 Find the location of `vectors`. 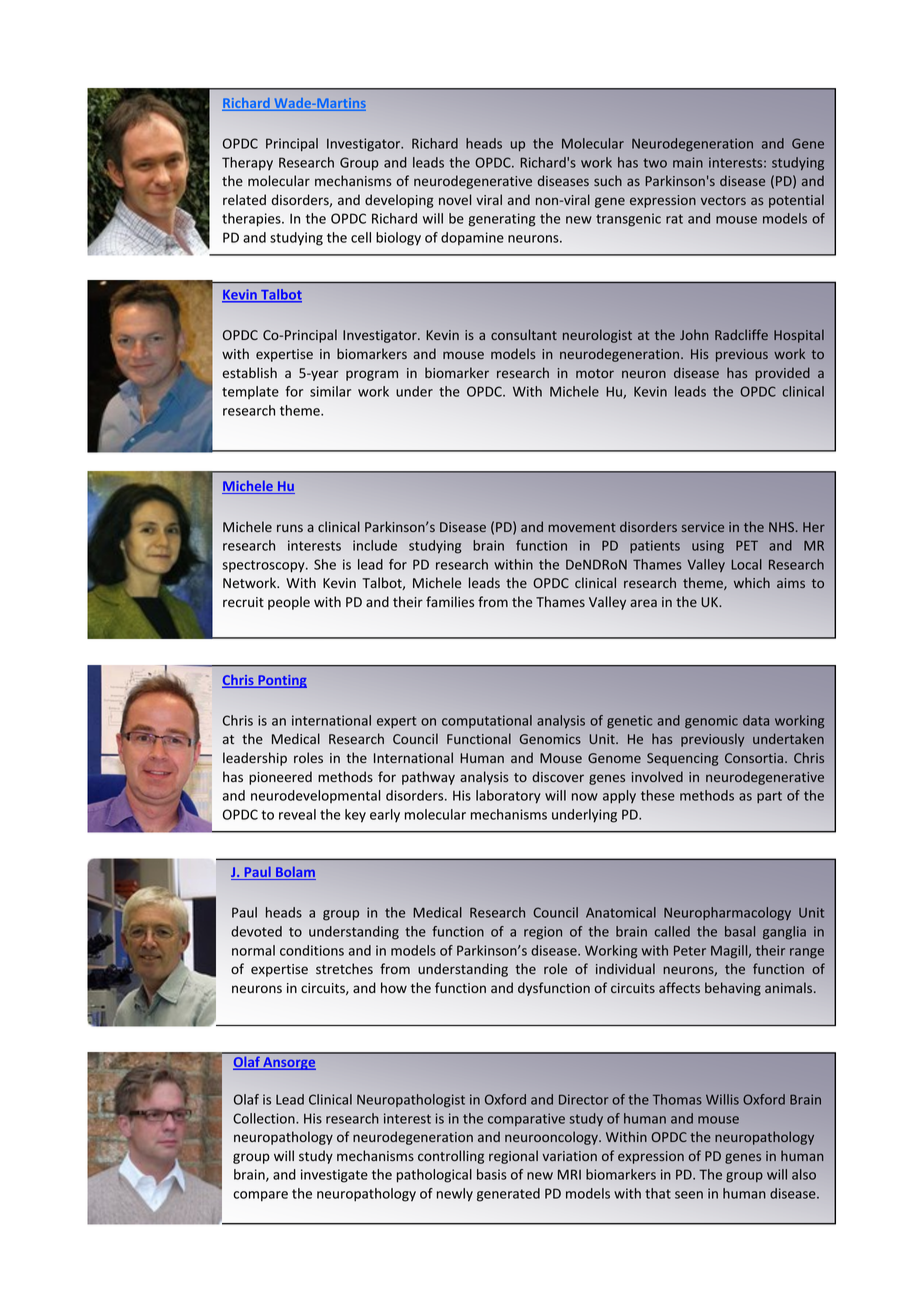

vectors is located at coordinates (723, 200).
